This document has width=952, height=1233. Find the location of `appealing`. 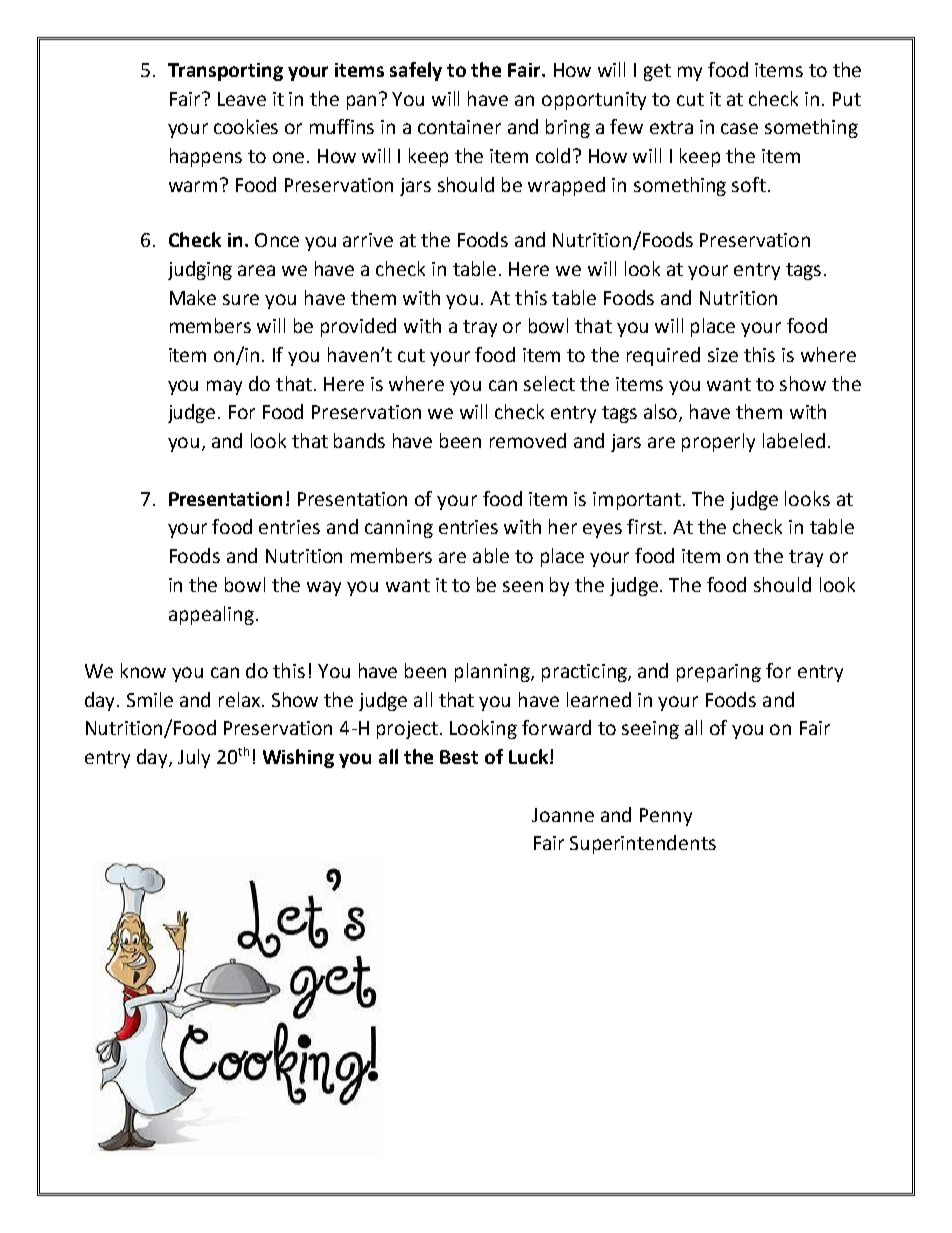

appealing is located at coordinates (211, 615).
